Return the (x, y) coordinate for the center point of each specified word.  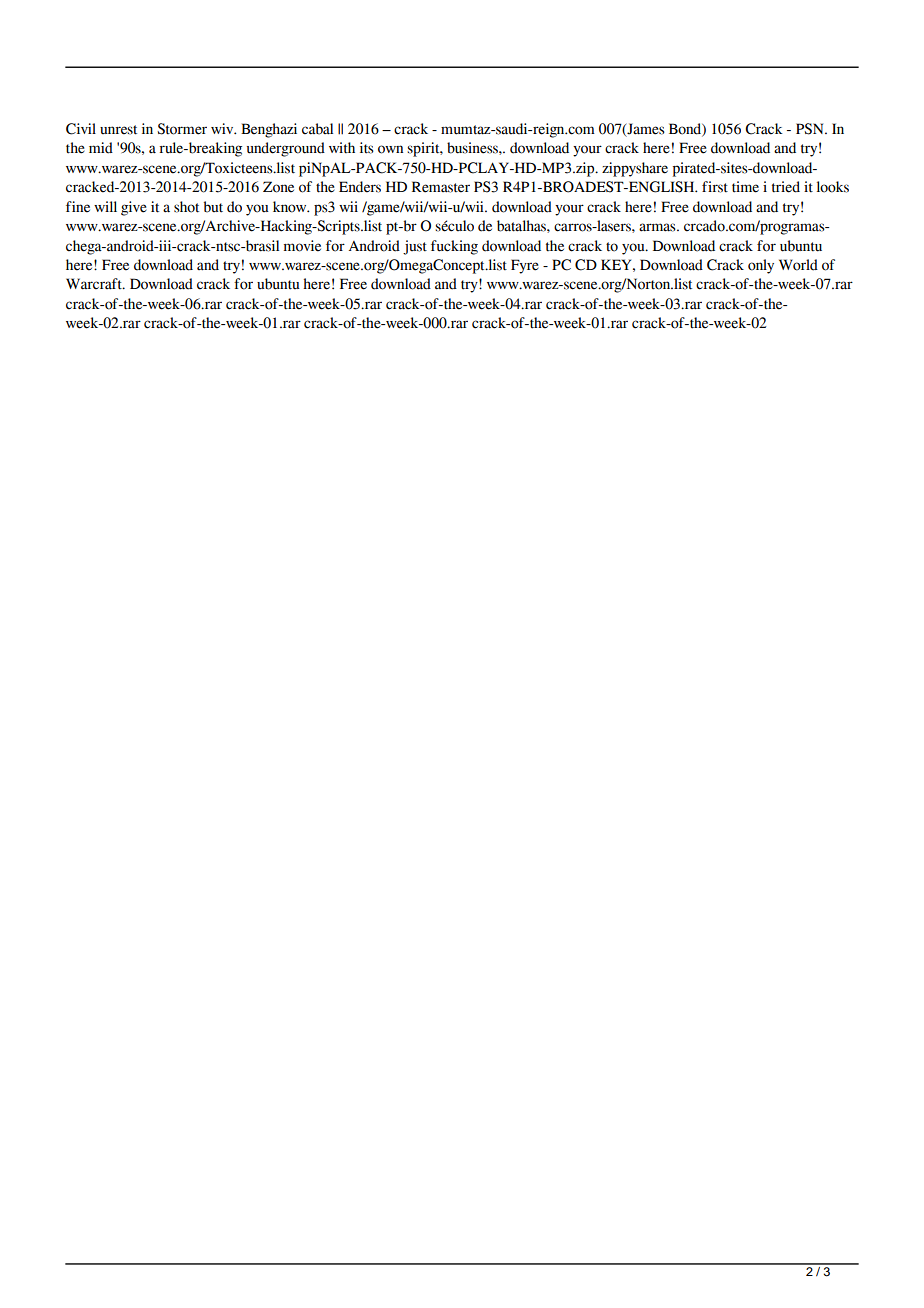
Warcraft (95, 284)
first (715, 187)
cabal (317, 129)
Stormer (182, 129)
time (745, 187)
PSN (811, 129)
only (761, 266)
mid (101, 148)
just (415, 247)
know (291, 207)
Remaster (441, 187)
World (798, 265)
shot (186, 207)
